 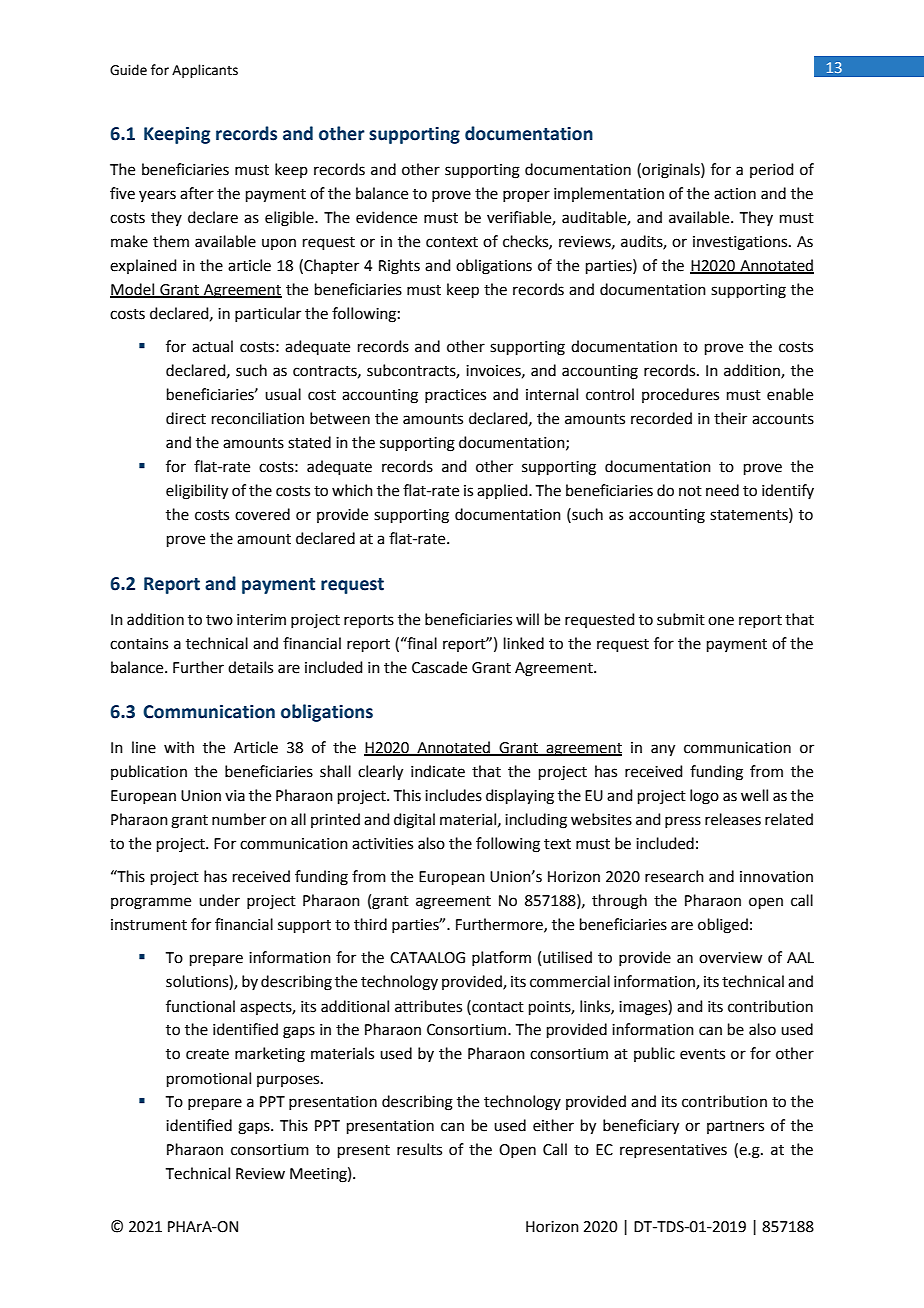 I want to click on Applicants, so click(x=205, y=71).
